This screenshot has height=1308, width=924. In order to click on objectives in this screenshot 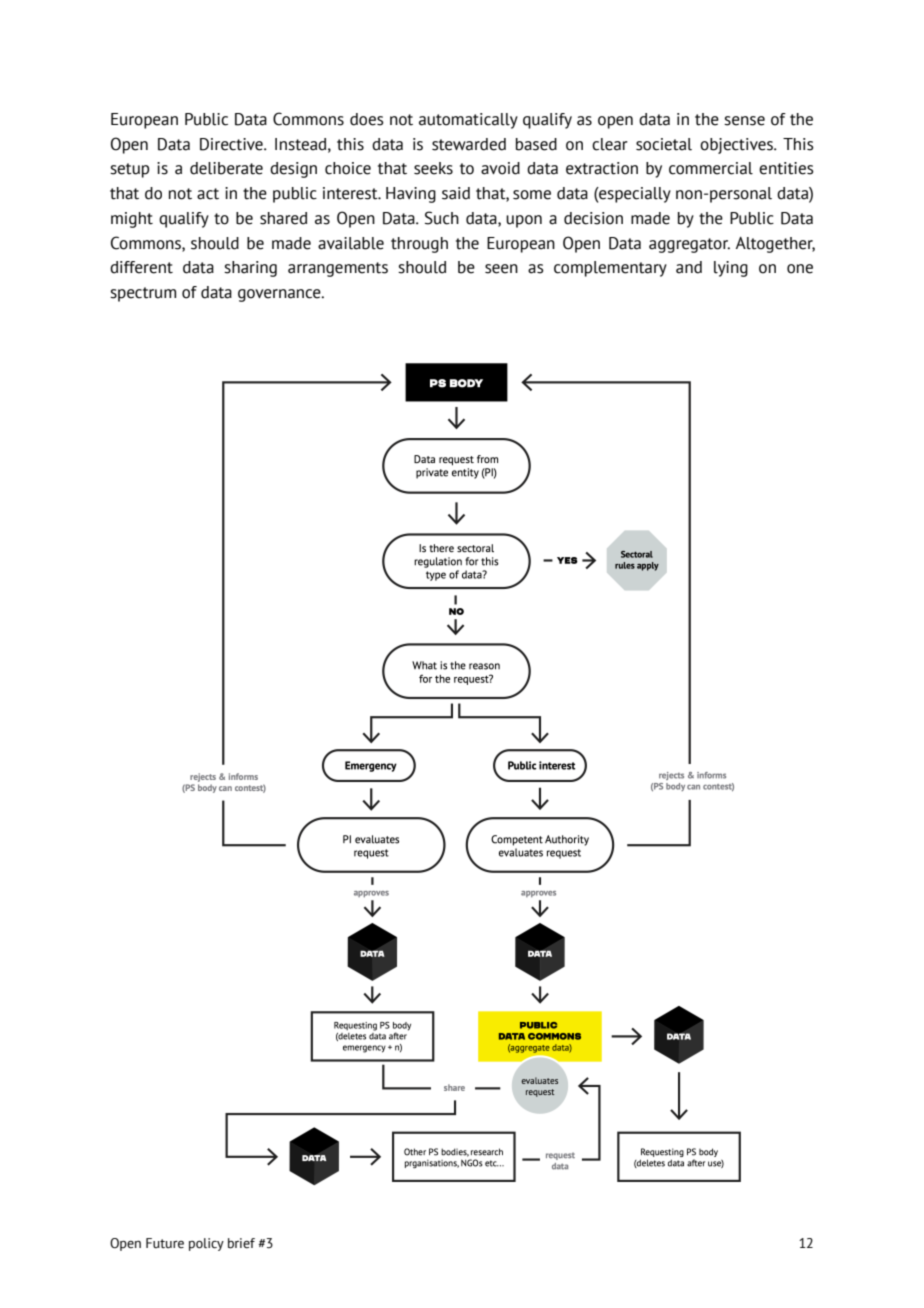, I will do `click(737, 146)`.
